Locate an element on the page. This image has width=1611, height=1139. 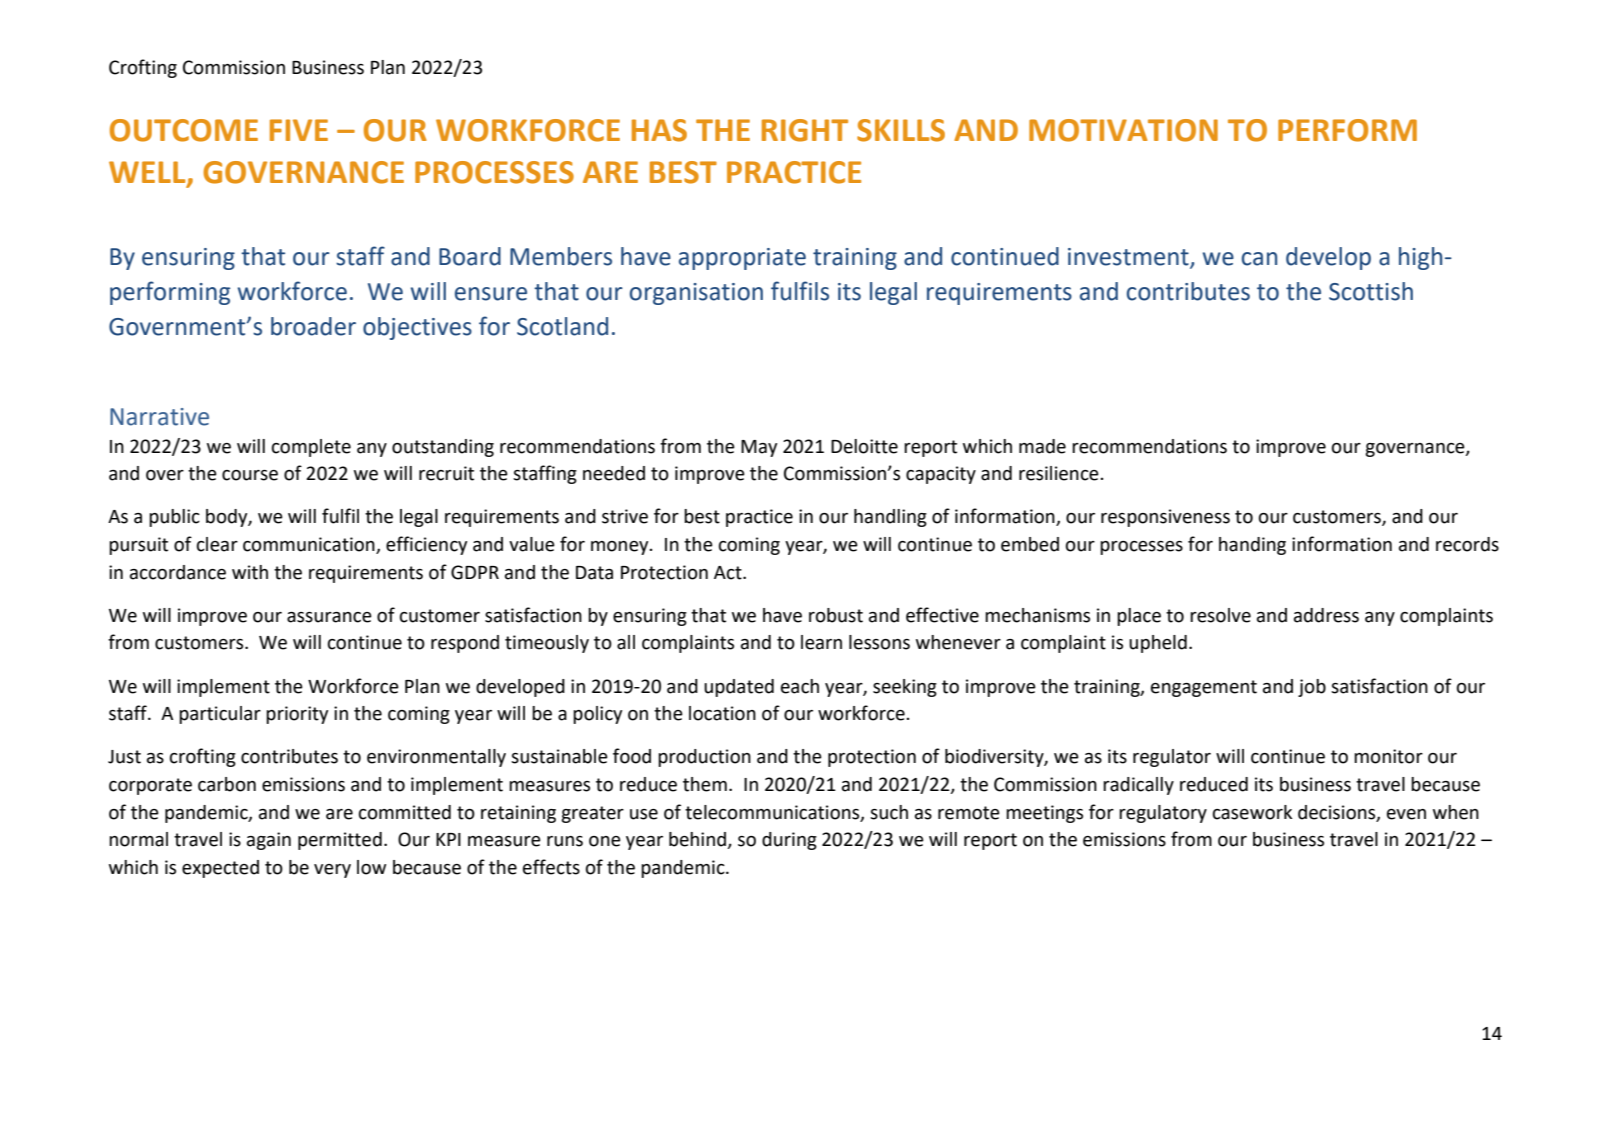
robust is located at coordinates (836, 615).
